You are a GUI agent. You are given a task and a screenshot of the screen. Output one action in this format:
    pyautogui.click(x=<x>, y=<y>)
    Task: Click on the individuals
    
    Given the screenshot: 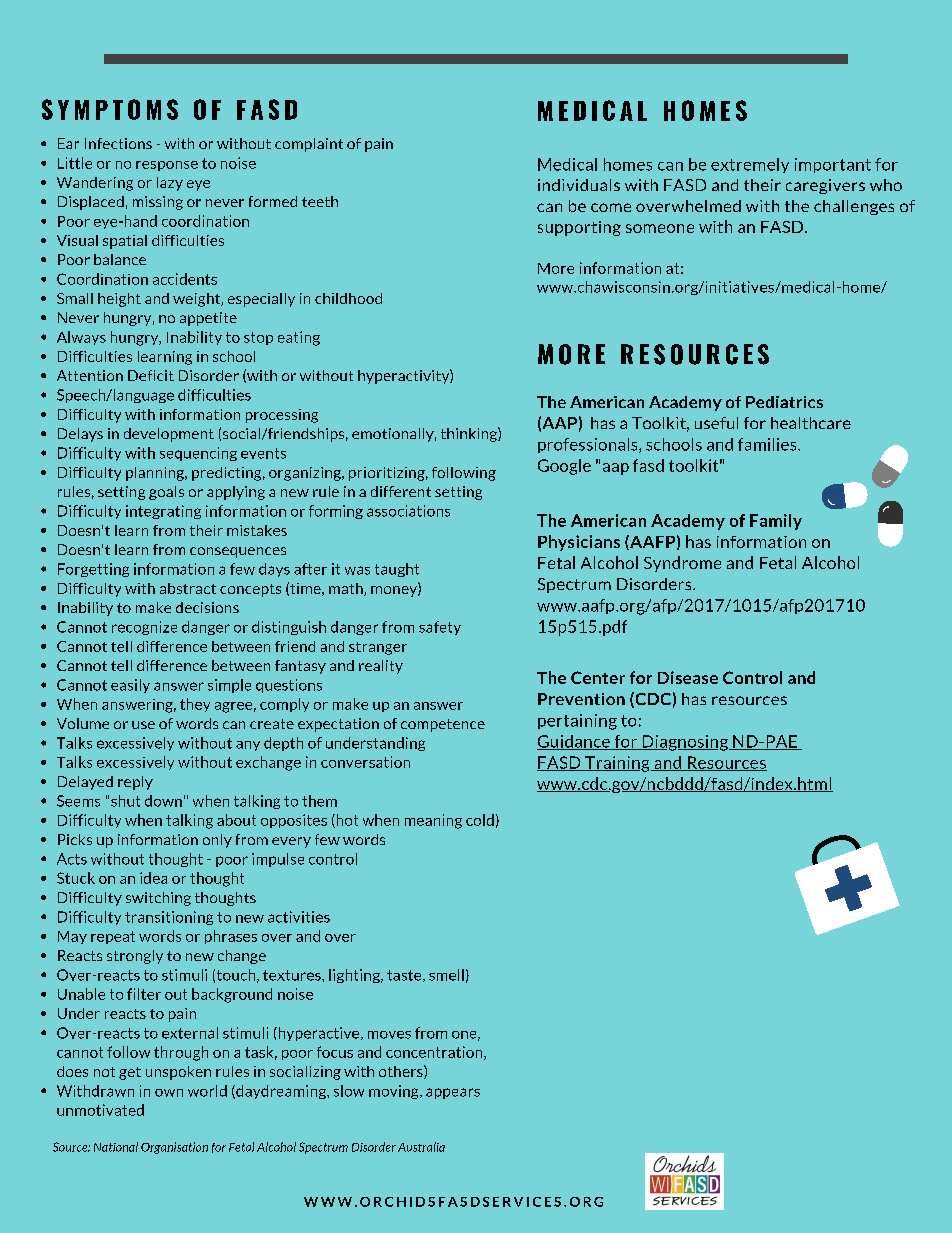 What is the action you would take?
    pyautogui.click(x=579, y=185)
